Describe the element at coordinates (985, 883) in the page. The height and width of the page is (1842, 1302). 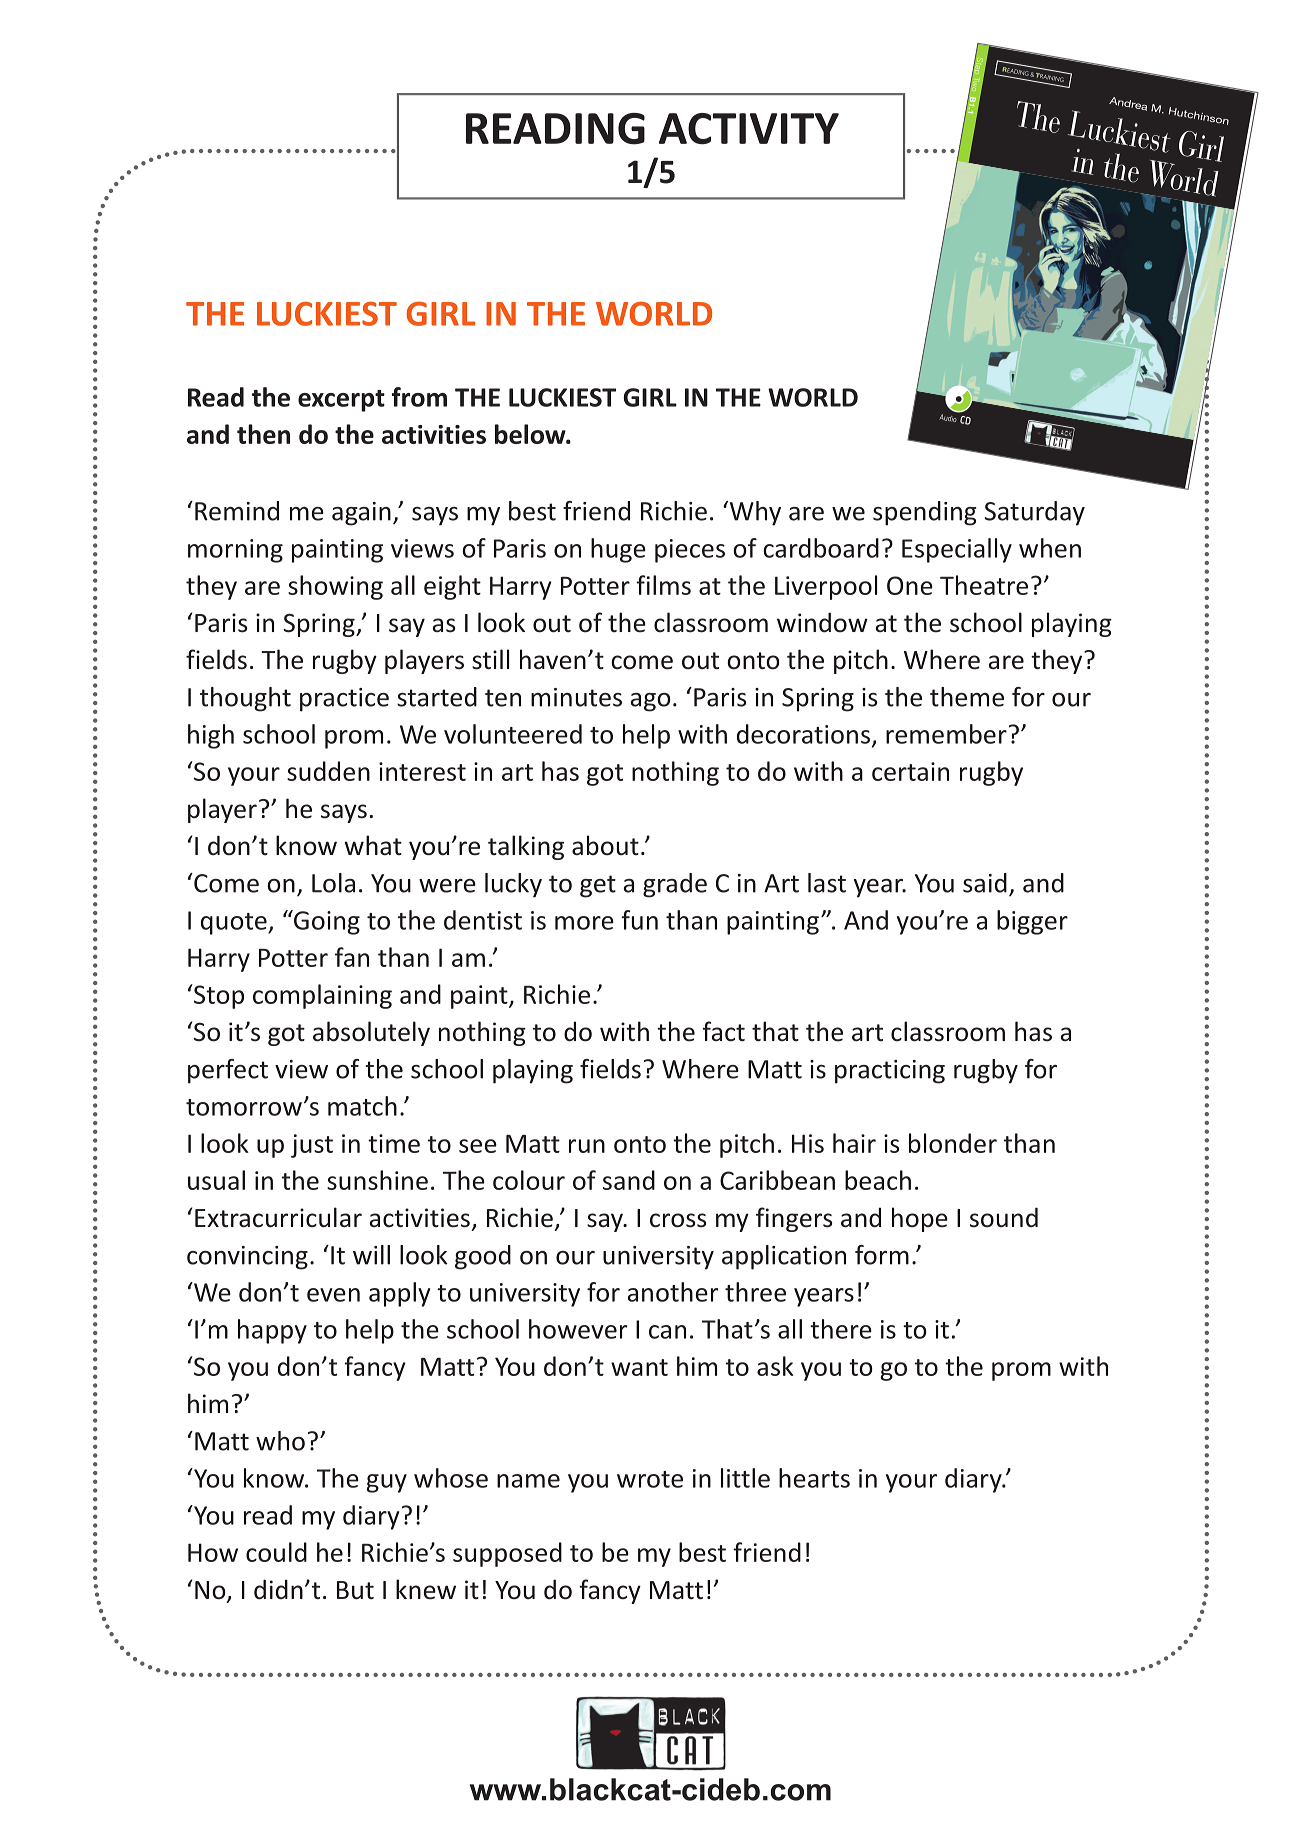
I see `said` at that location.
